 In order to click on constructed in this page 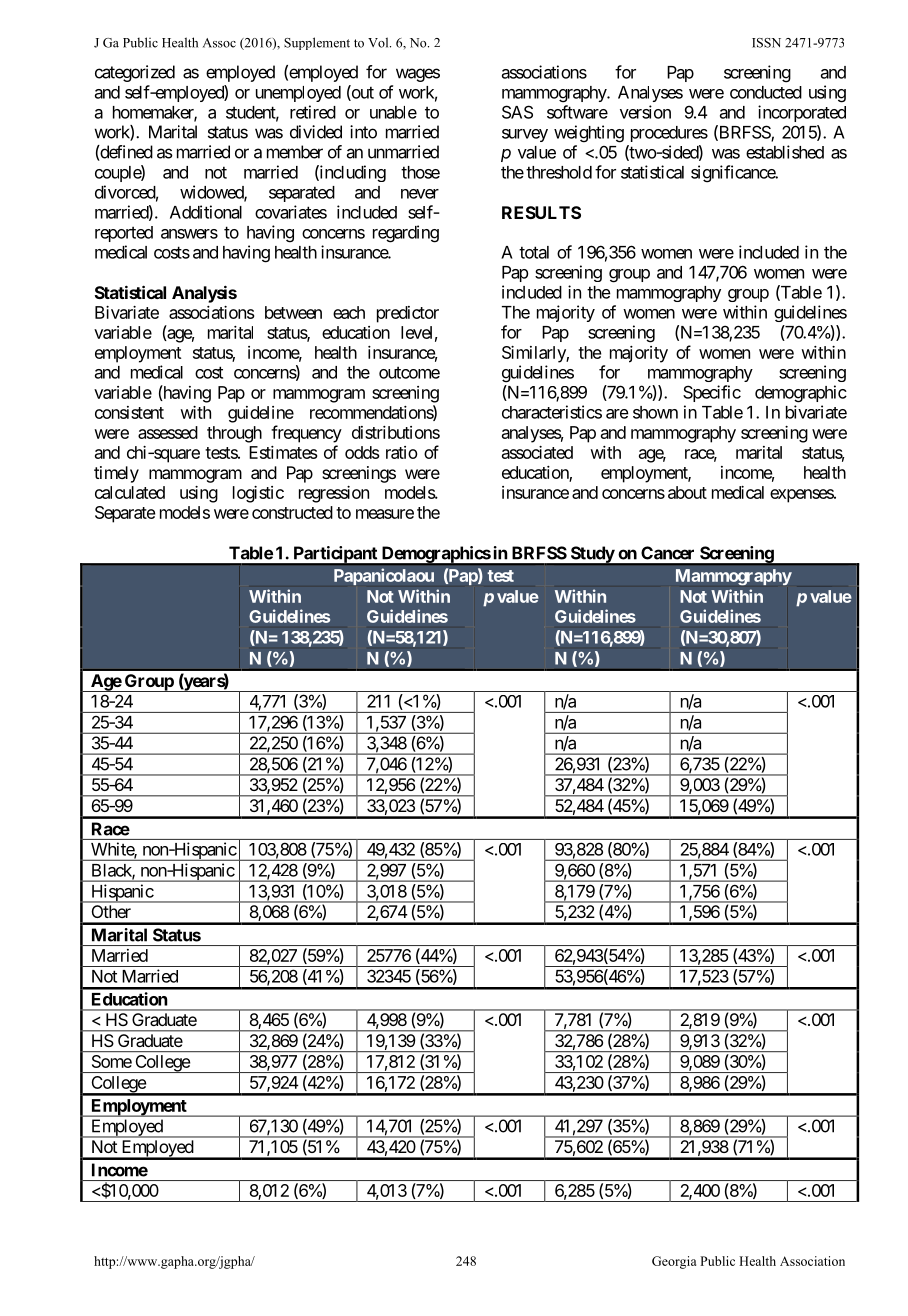, I will do `click(292, 512)`.
